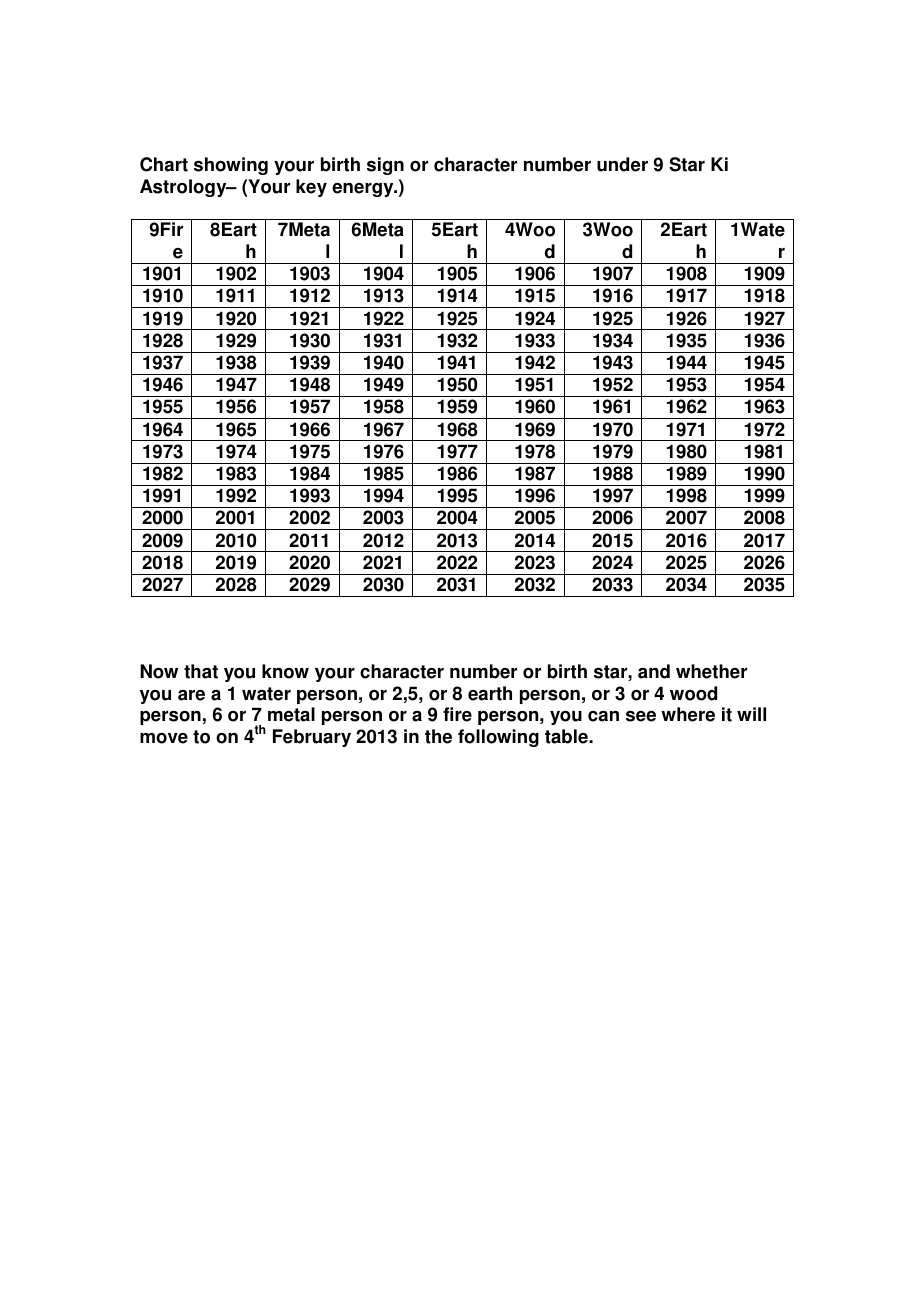 This screenshot has height=1308, width=924. Describe the element at coordinates (285, 671) in the screenshot. I see `know` at that location.
